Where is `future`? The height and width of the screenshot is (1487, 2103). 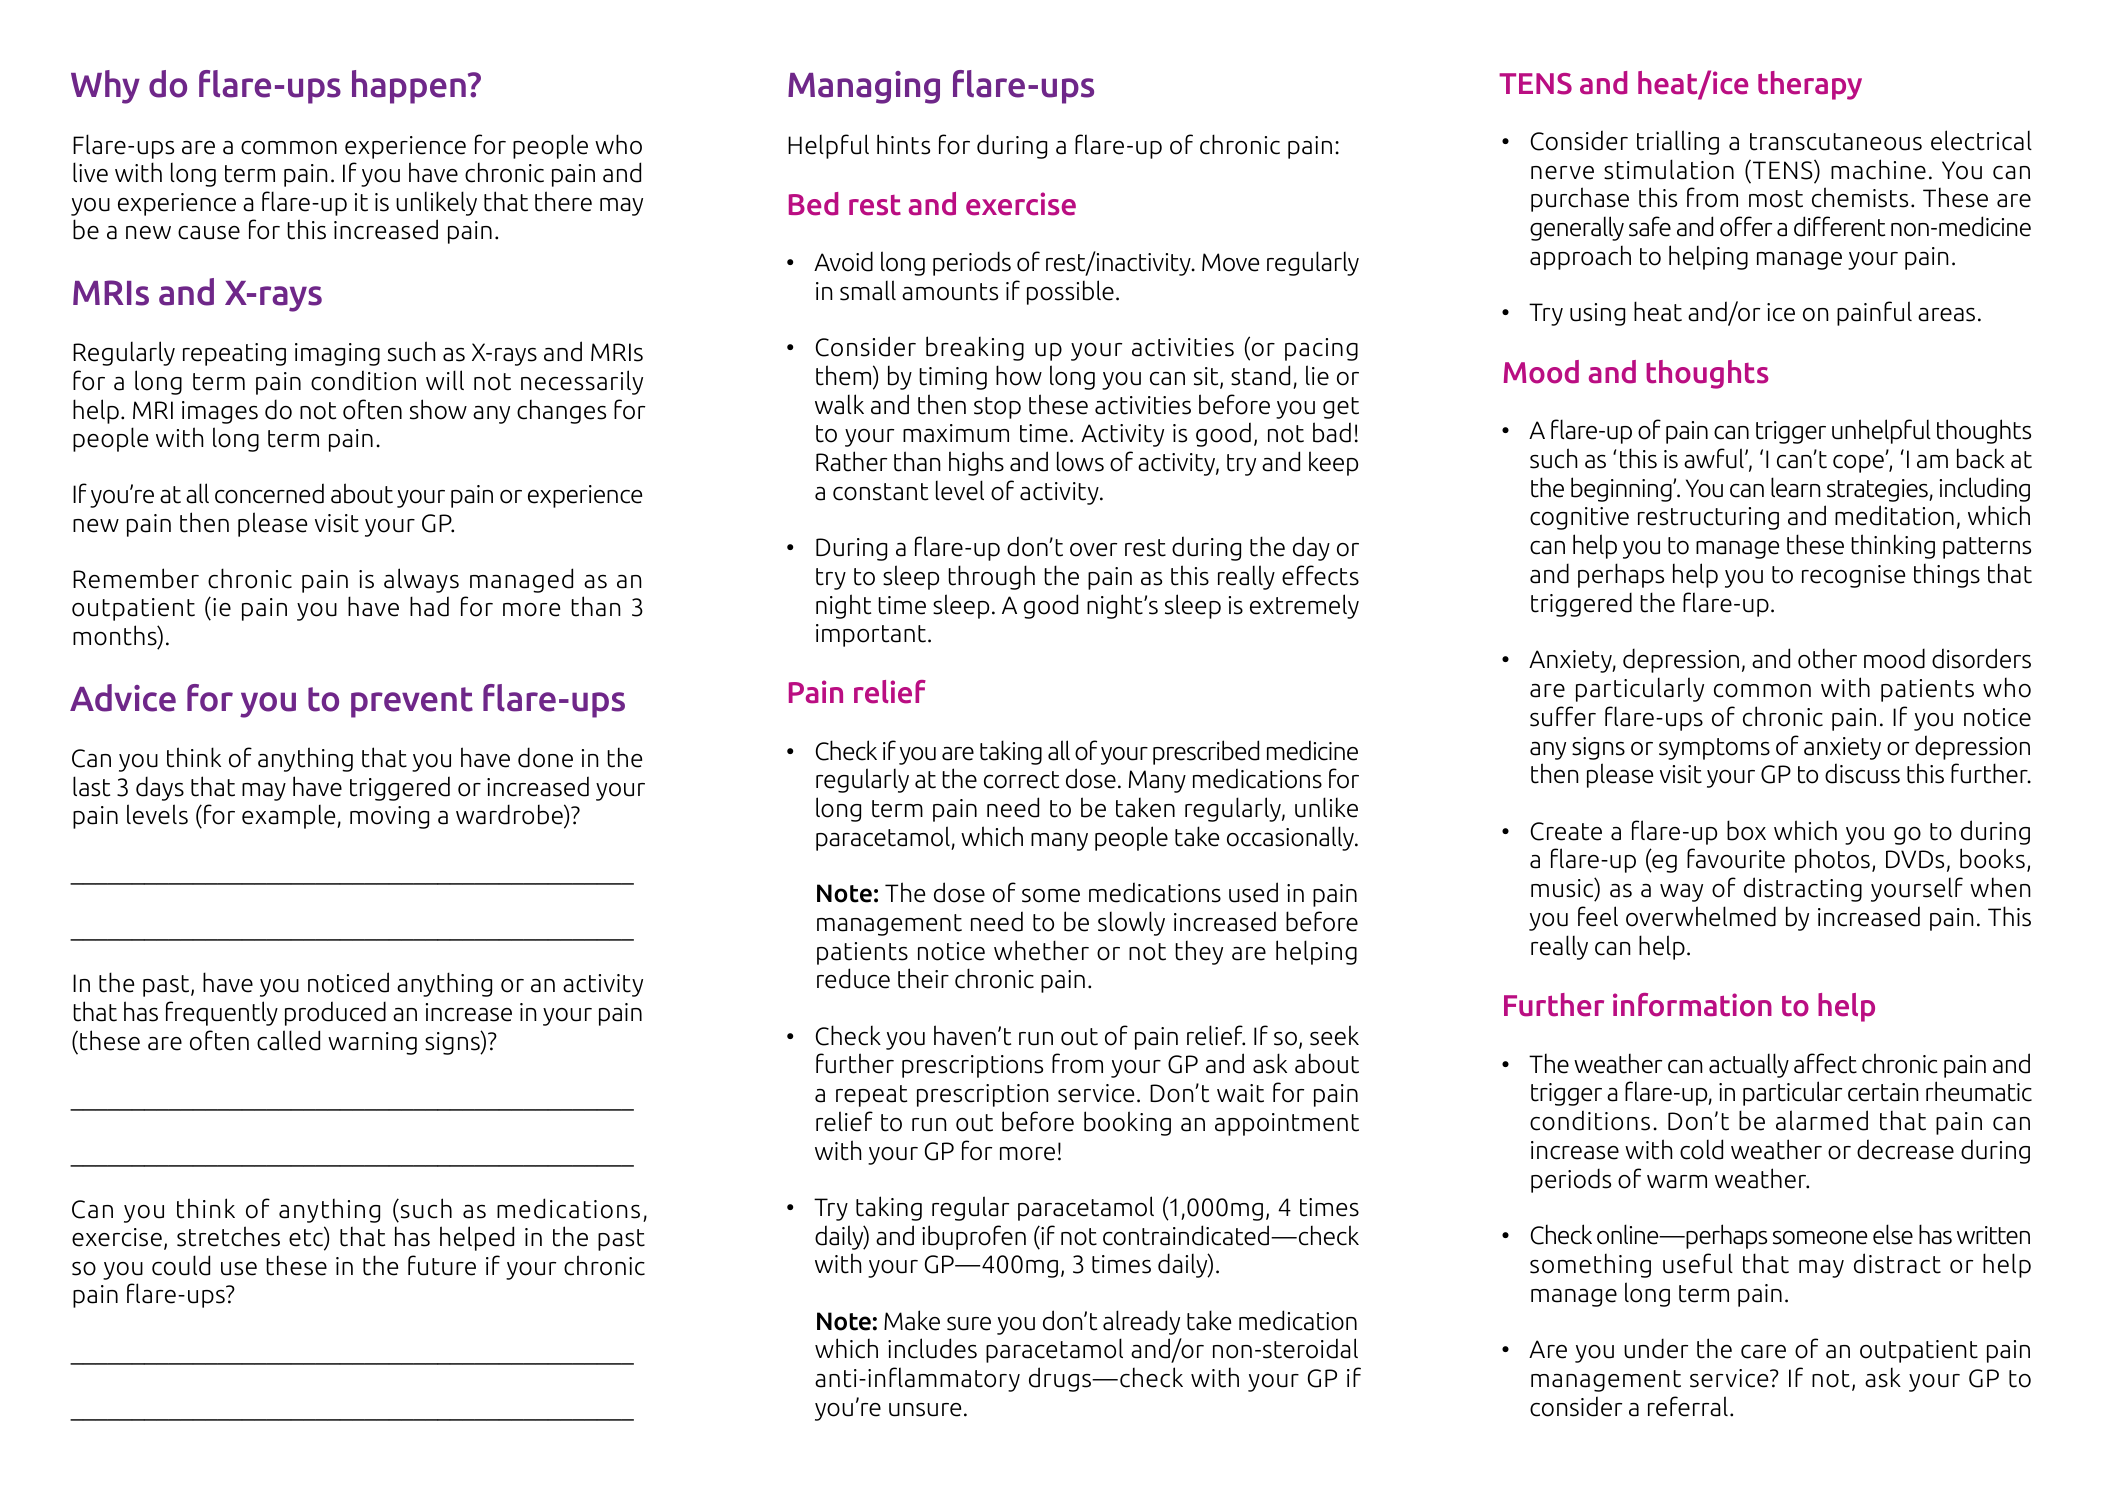 future is located at coordinates (442, 1265).
